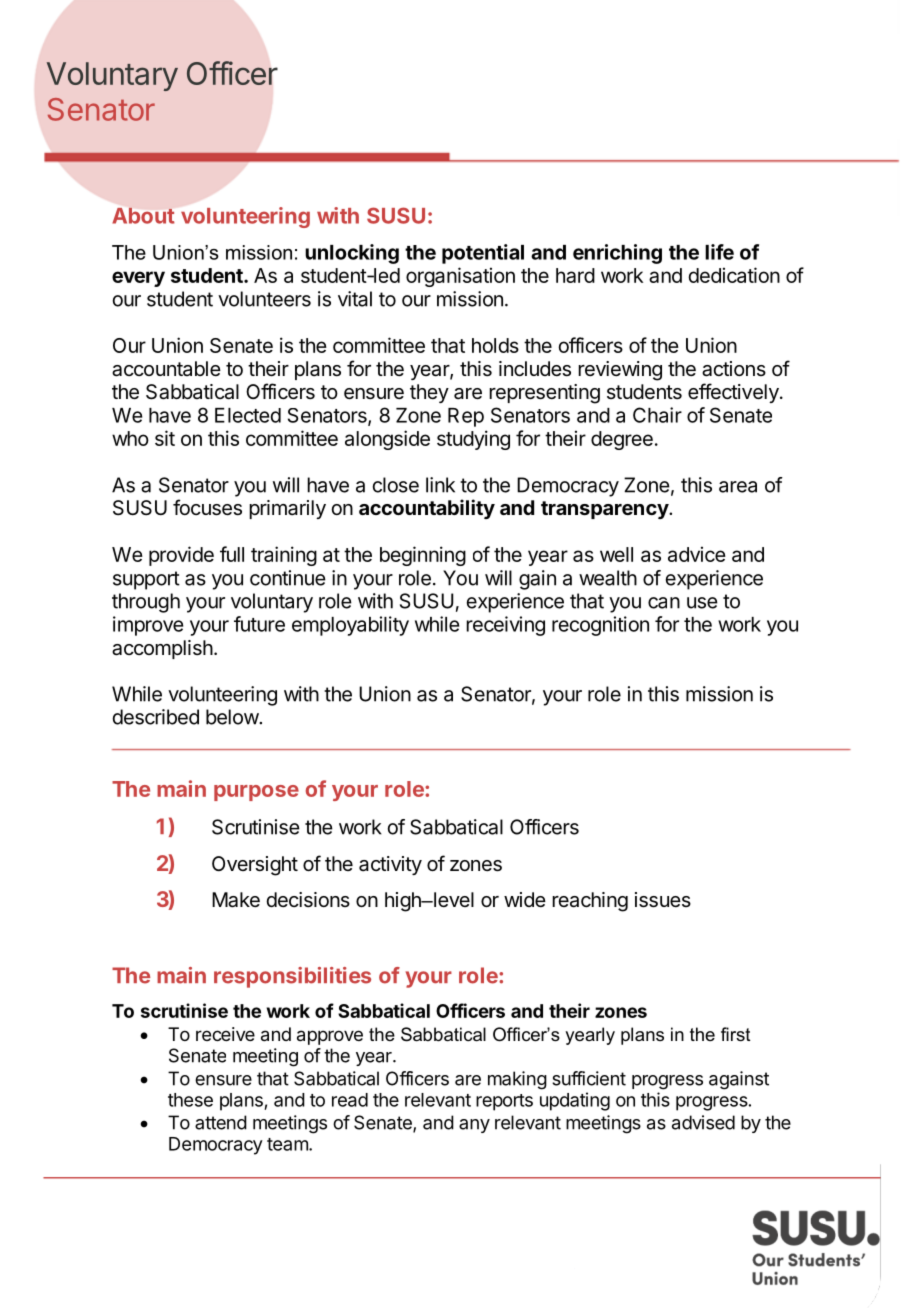 The image size is (924, 1308). Describe the element at coordinates (221, 1122) in the screenshot. I see `attend` at that location.
